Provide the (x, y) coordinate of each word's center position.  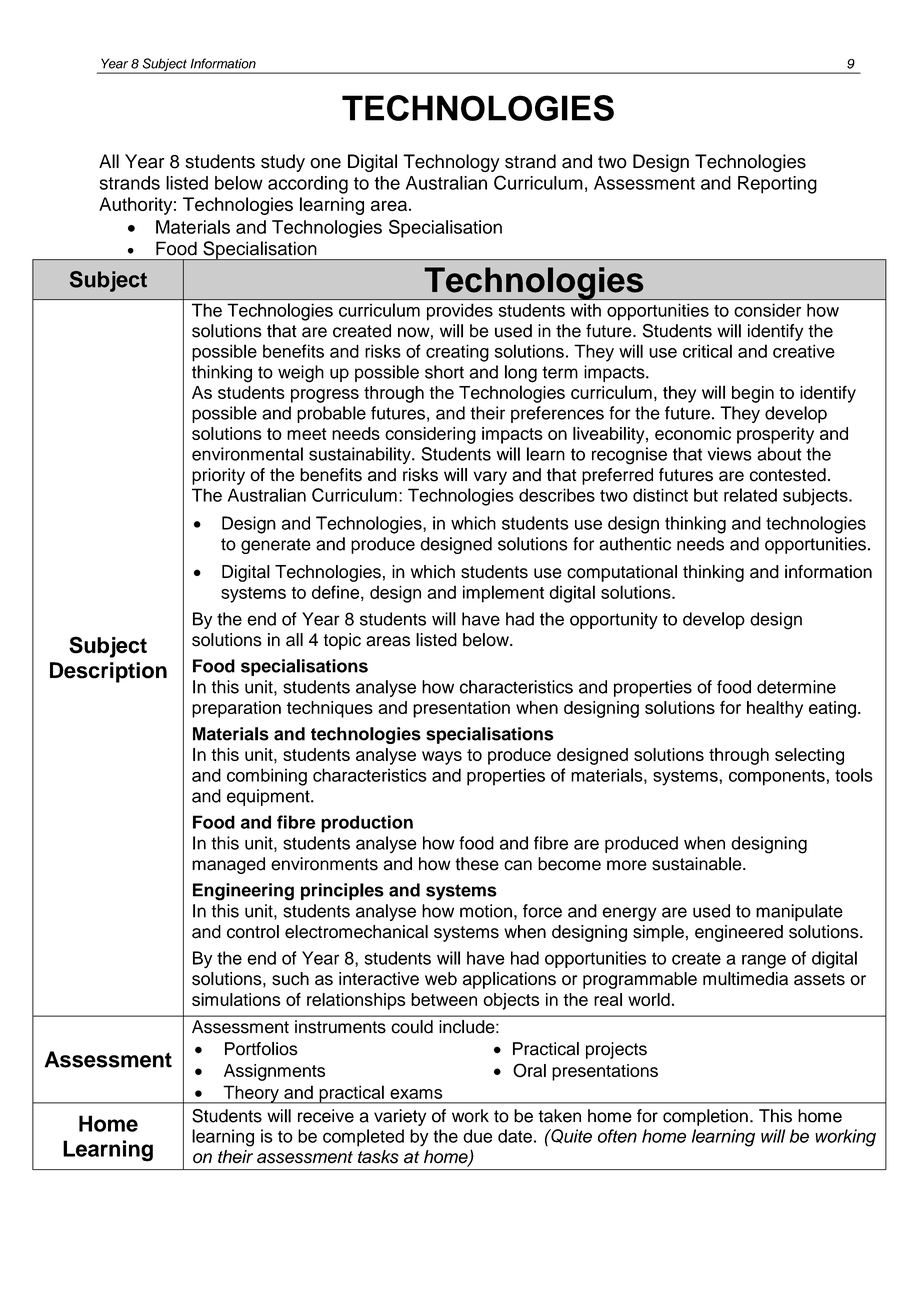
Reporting (777, 185)
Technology (451, 163)
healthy (775, 709)
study (283, 163)
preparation (236, 709)
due (477, 1136)
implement (503, 594)
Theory (251, 1094)
